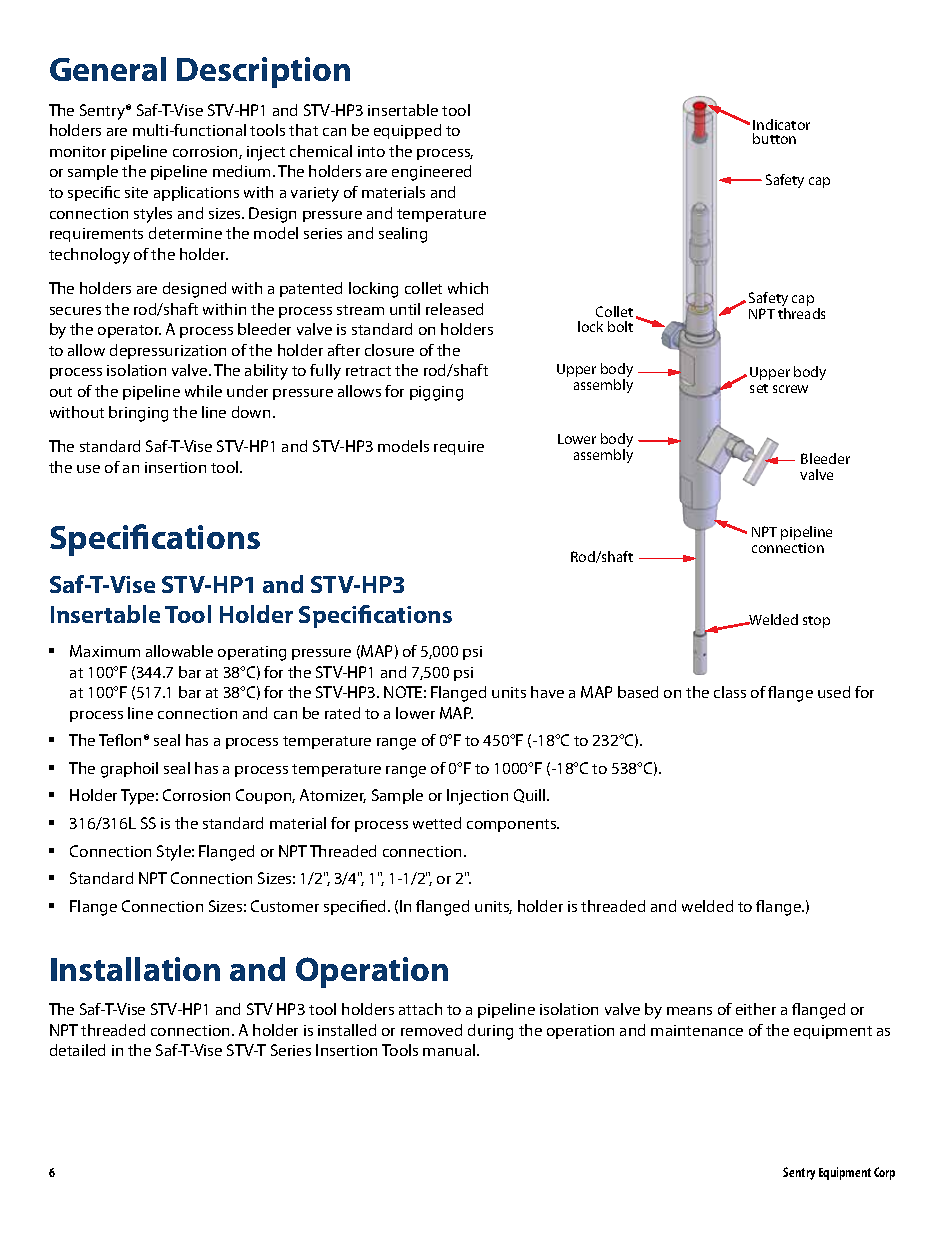 This screenshot has height=1233, width=952. Describe the element at coordinates (513, 825) in the screenshot. I see `components` at that location.
